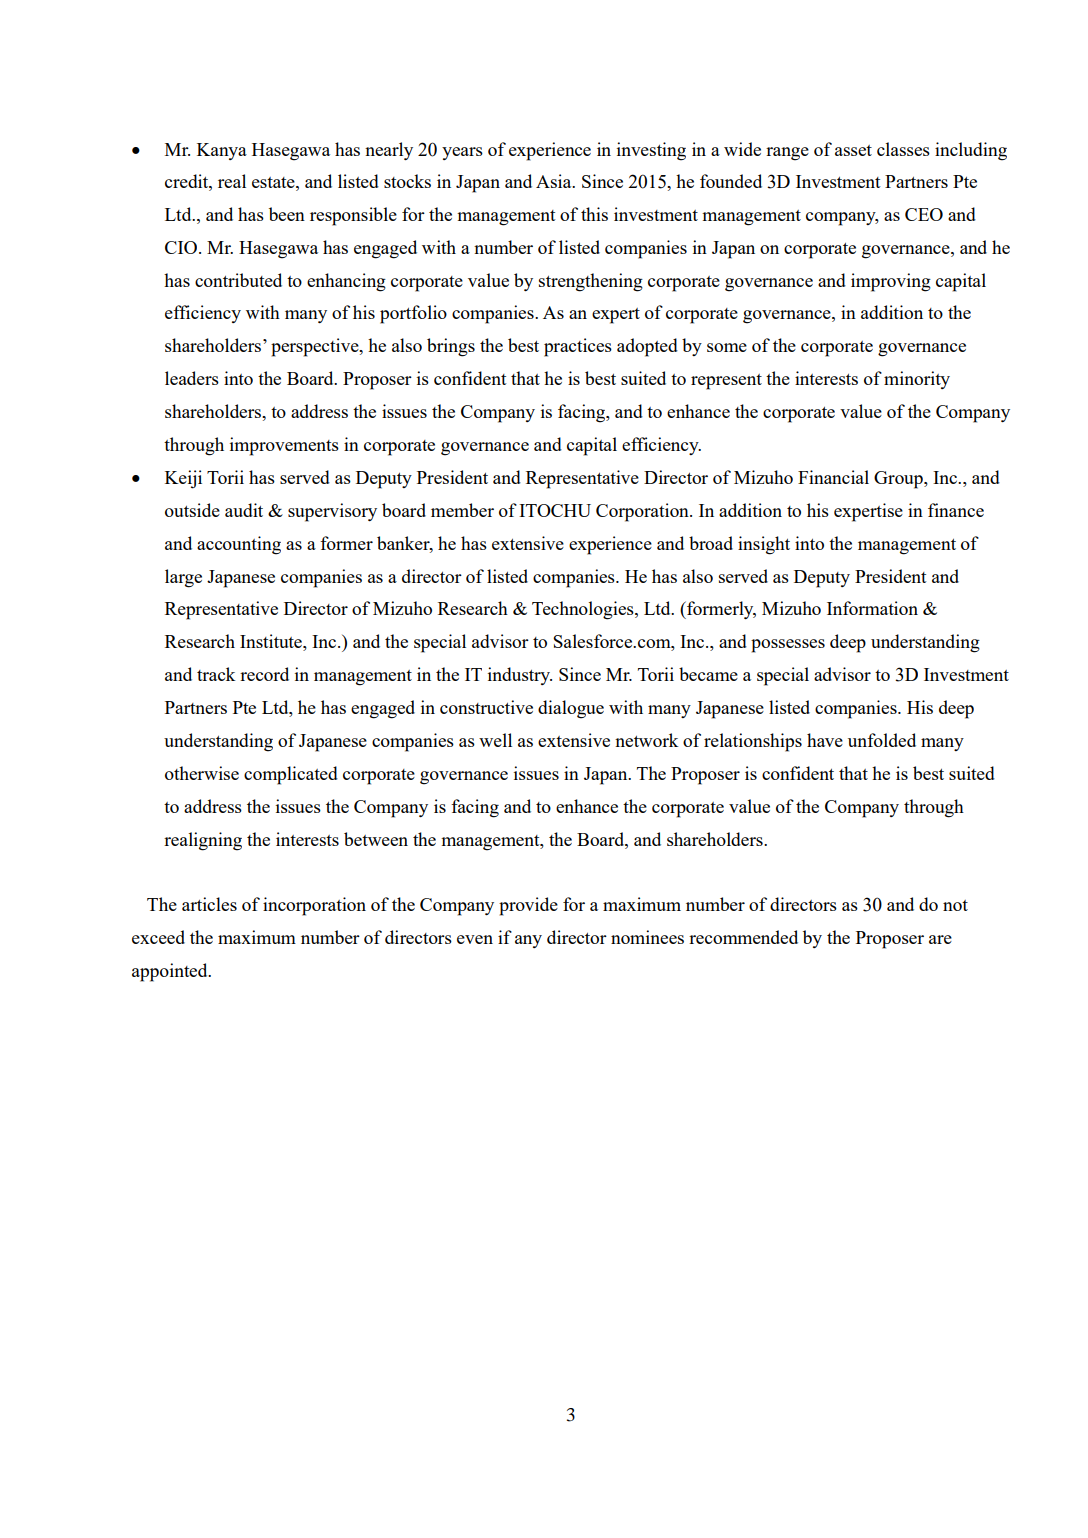 Image resolution: width=1088 pixels, height=1538 pixels. What do you see at coordinates (578, 347) in the document?
I see `practices` at bounding box center [578, 347].
